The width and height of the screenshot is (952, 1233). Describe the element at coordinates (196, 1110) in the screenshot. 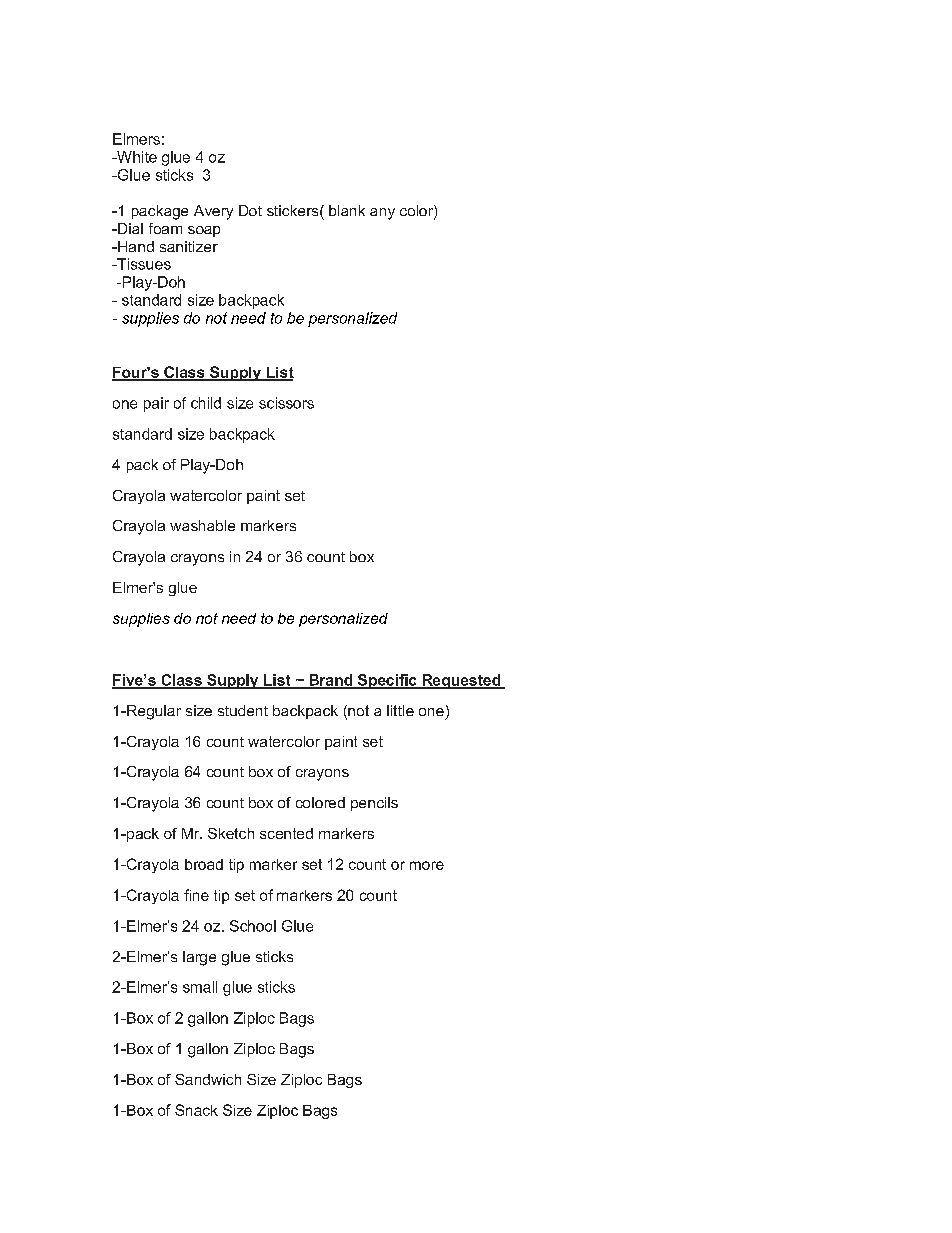

I see `Snack` at that location.
